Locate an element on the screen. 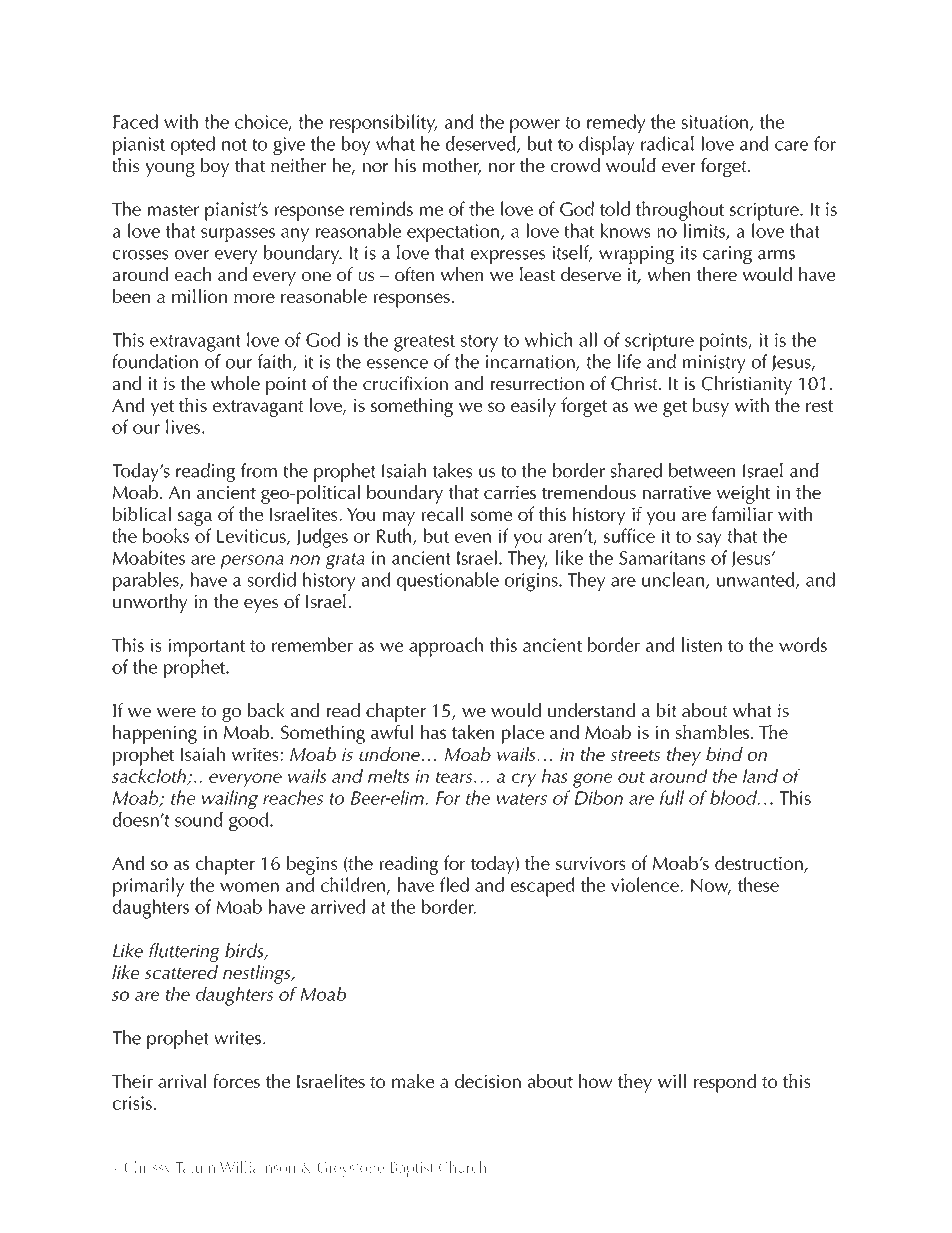 This screenshot has width=952, height=1233. not is located at coordinates (234, 145).
